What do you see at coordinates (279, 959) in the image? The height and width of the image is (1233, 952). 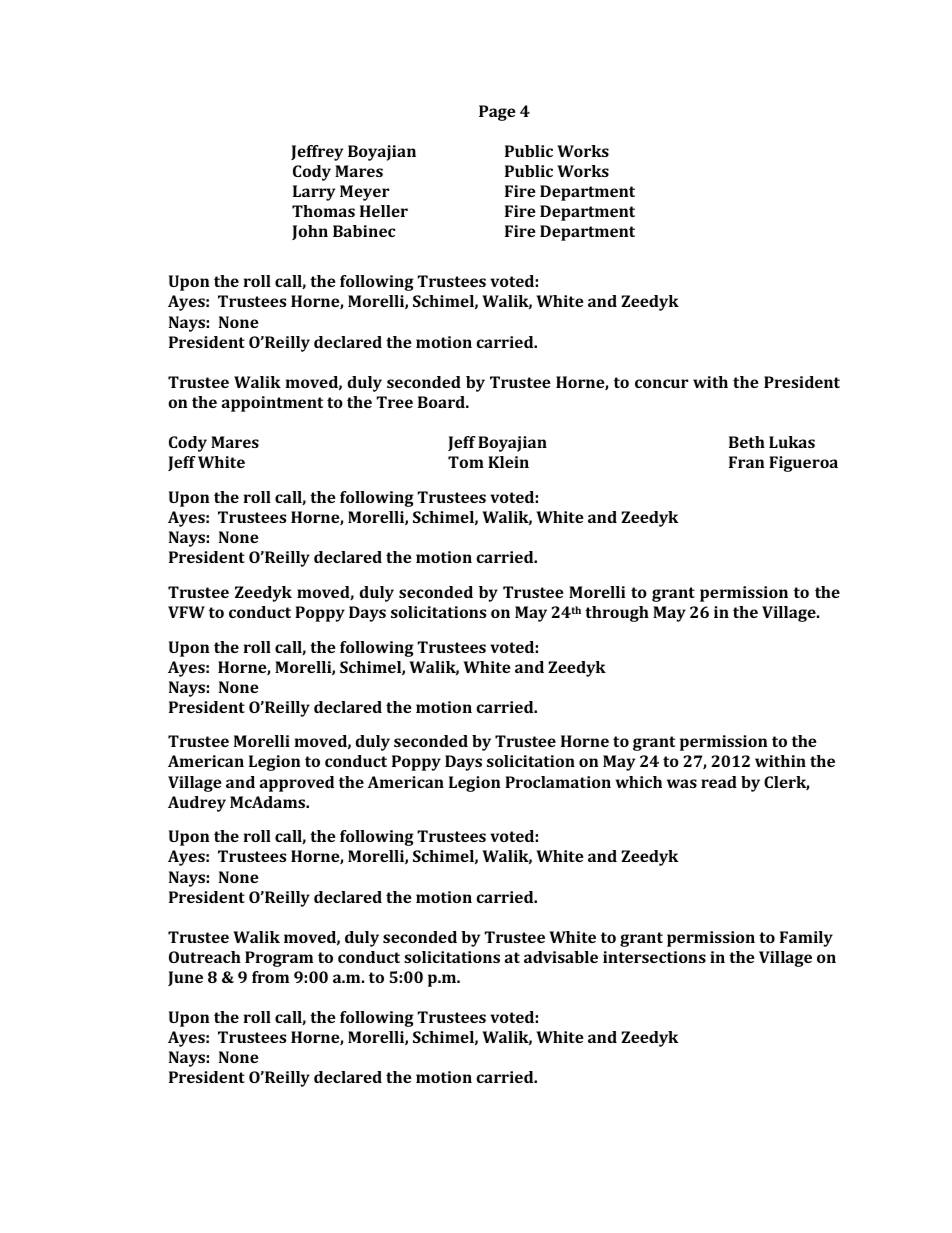 I see `Program` at bounding box center [279, 959].
